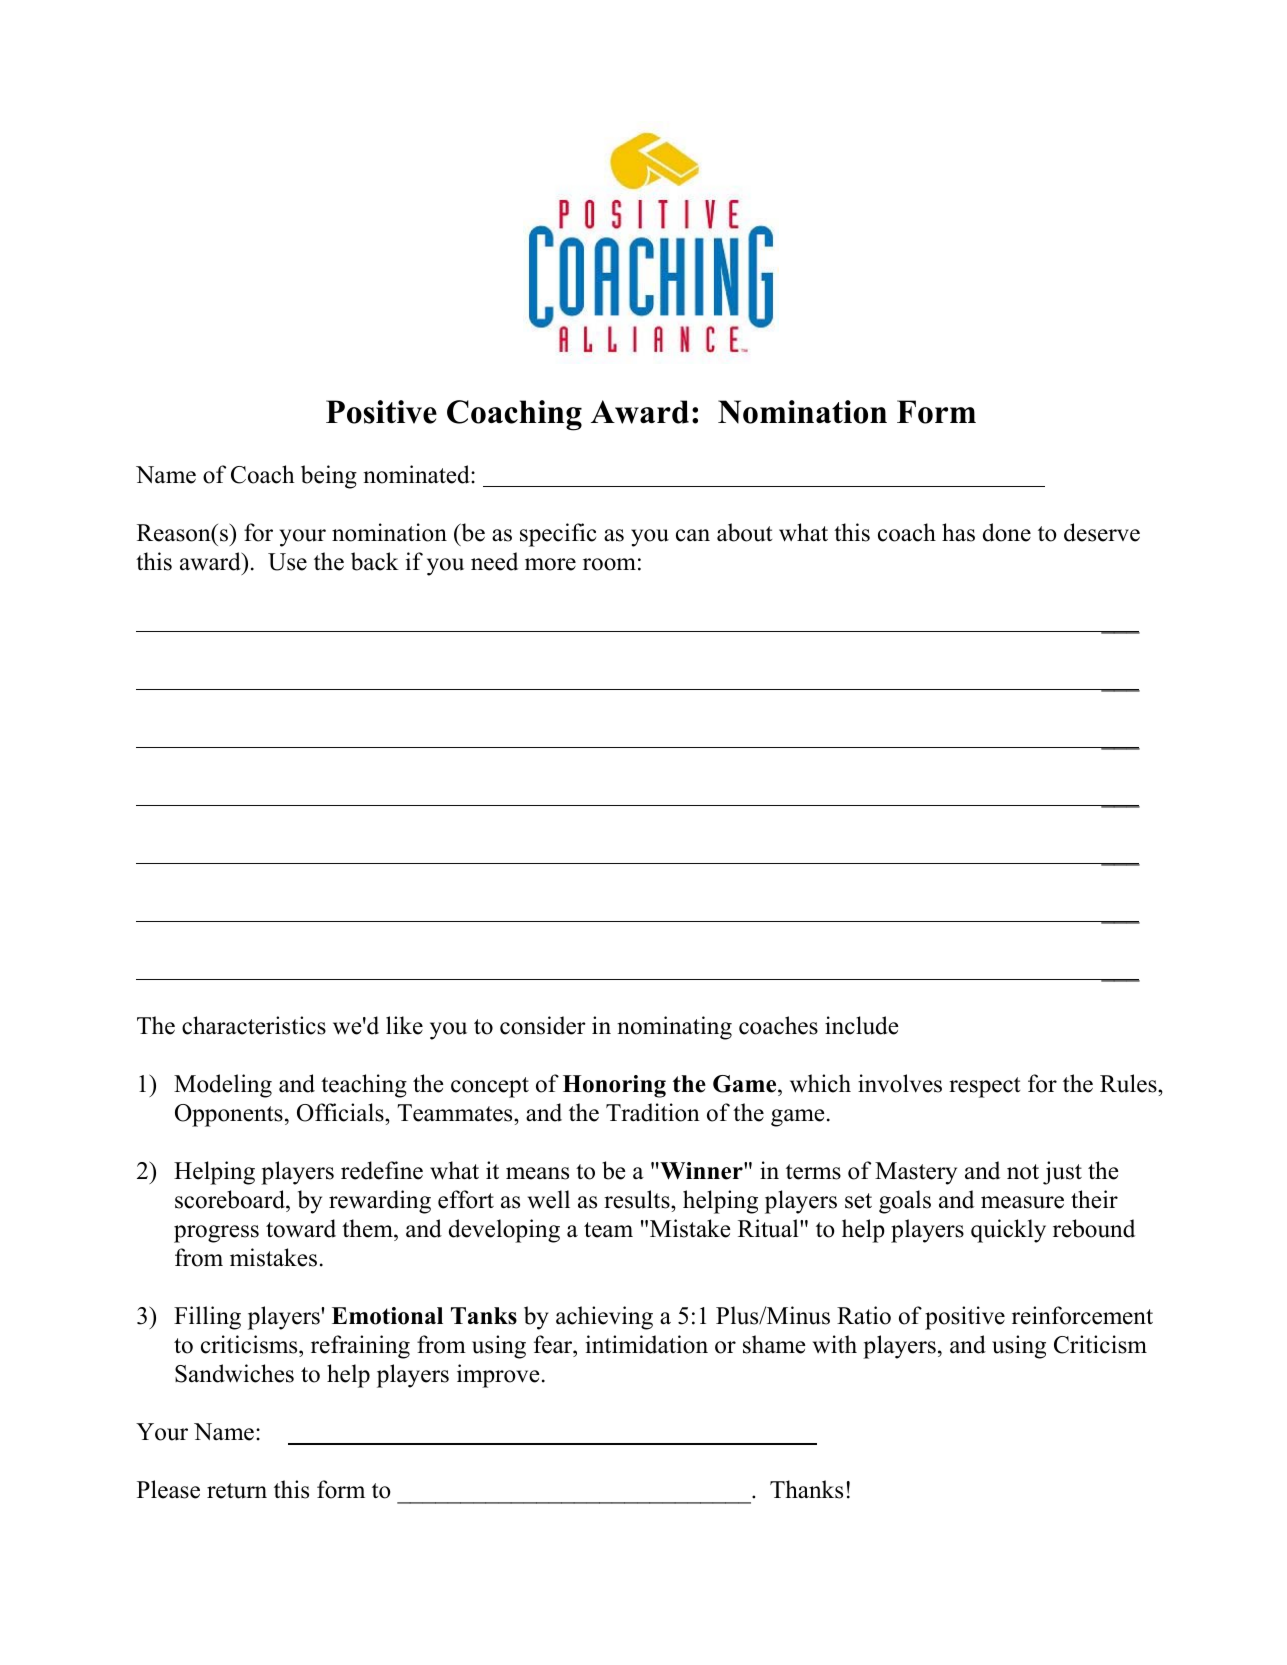  Describe the element at coordinates (329, 477) in the screenshot. I see `being` at that location.
